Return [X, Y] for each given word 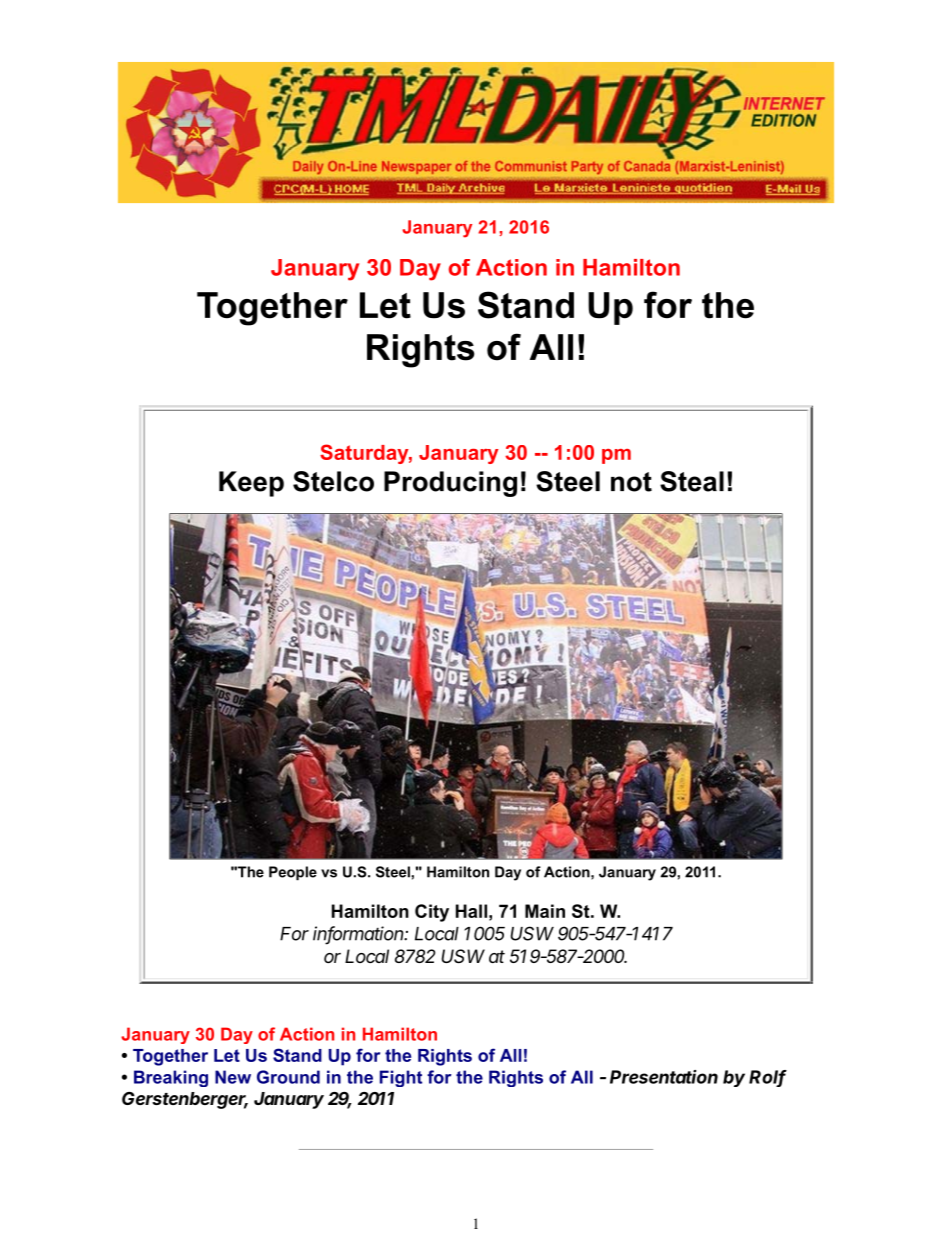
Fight [401, 1078]
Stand [297, 1055]
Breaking [171, 1078]
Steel [394, 872]
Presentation [664, 1077]
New [233, 1077]
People [293, 873]
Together [170, 1057]
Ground [288, 1077]
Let [227, 1055]
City [432, 913]
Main [545, 911]
